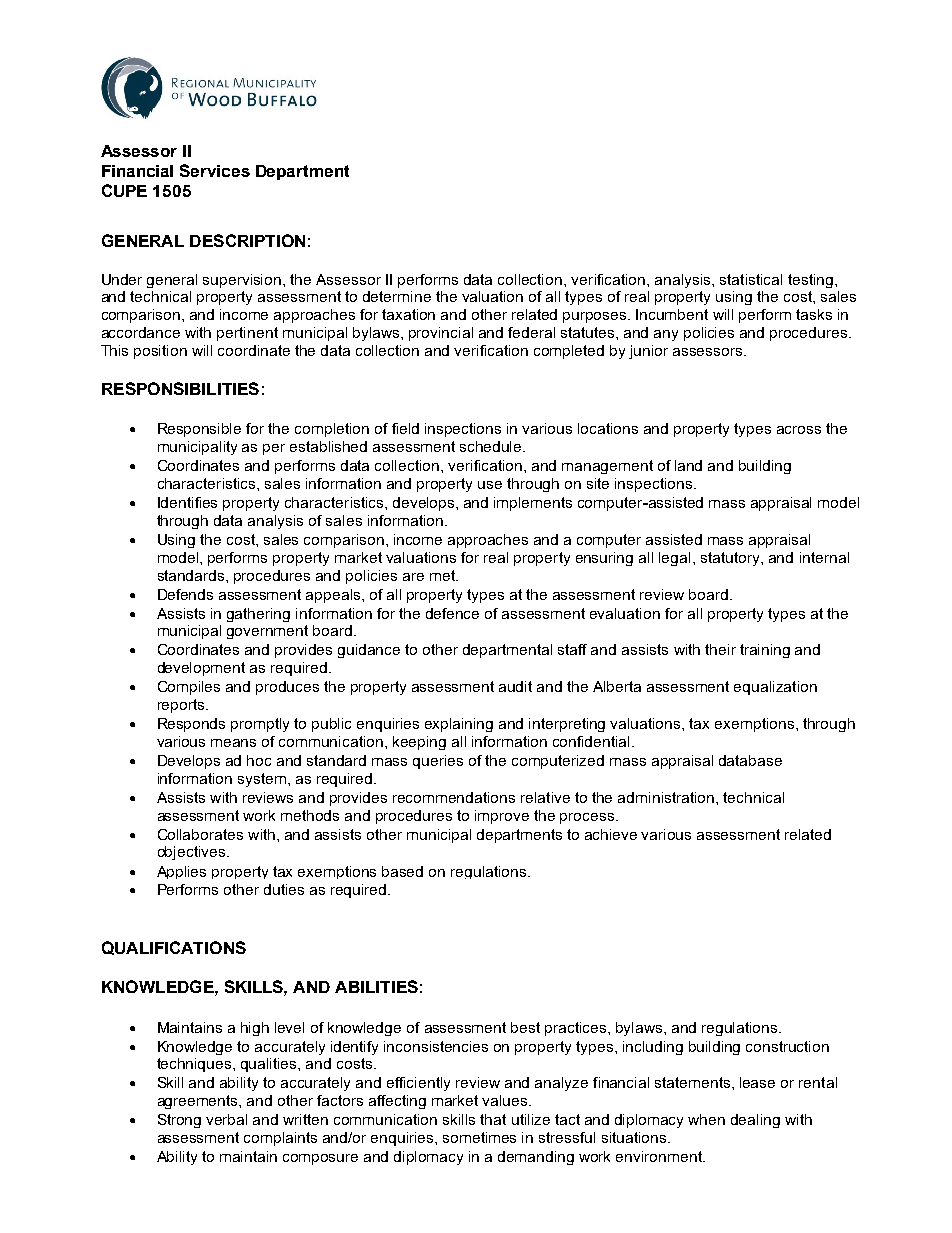 The height and width of the screenshot is (1233, 952). What do you see at coordinates (200, 834) in the screenshot?
I see `Collaborates` at bounding box center [200, 834].
